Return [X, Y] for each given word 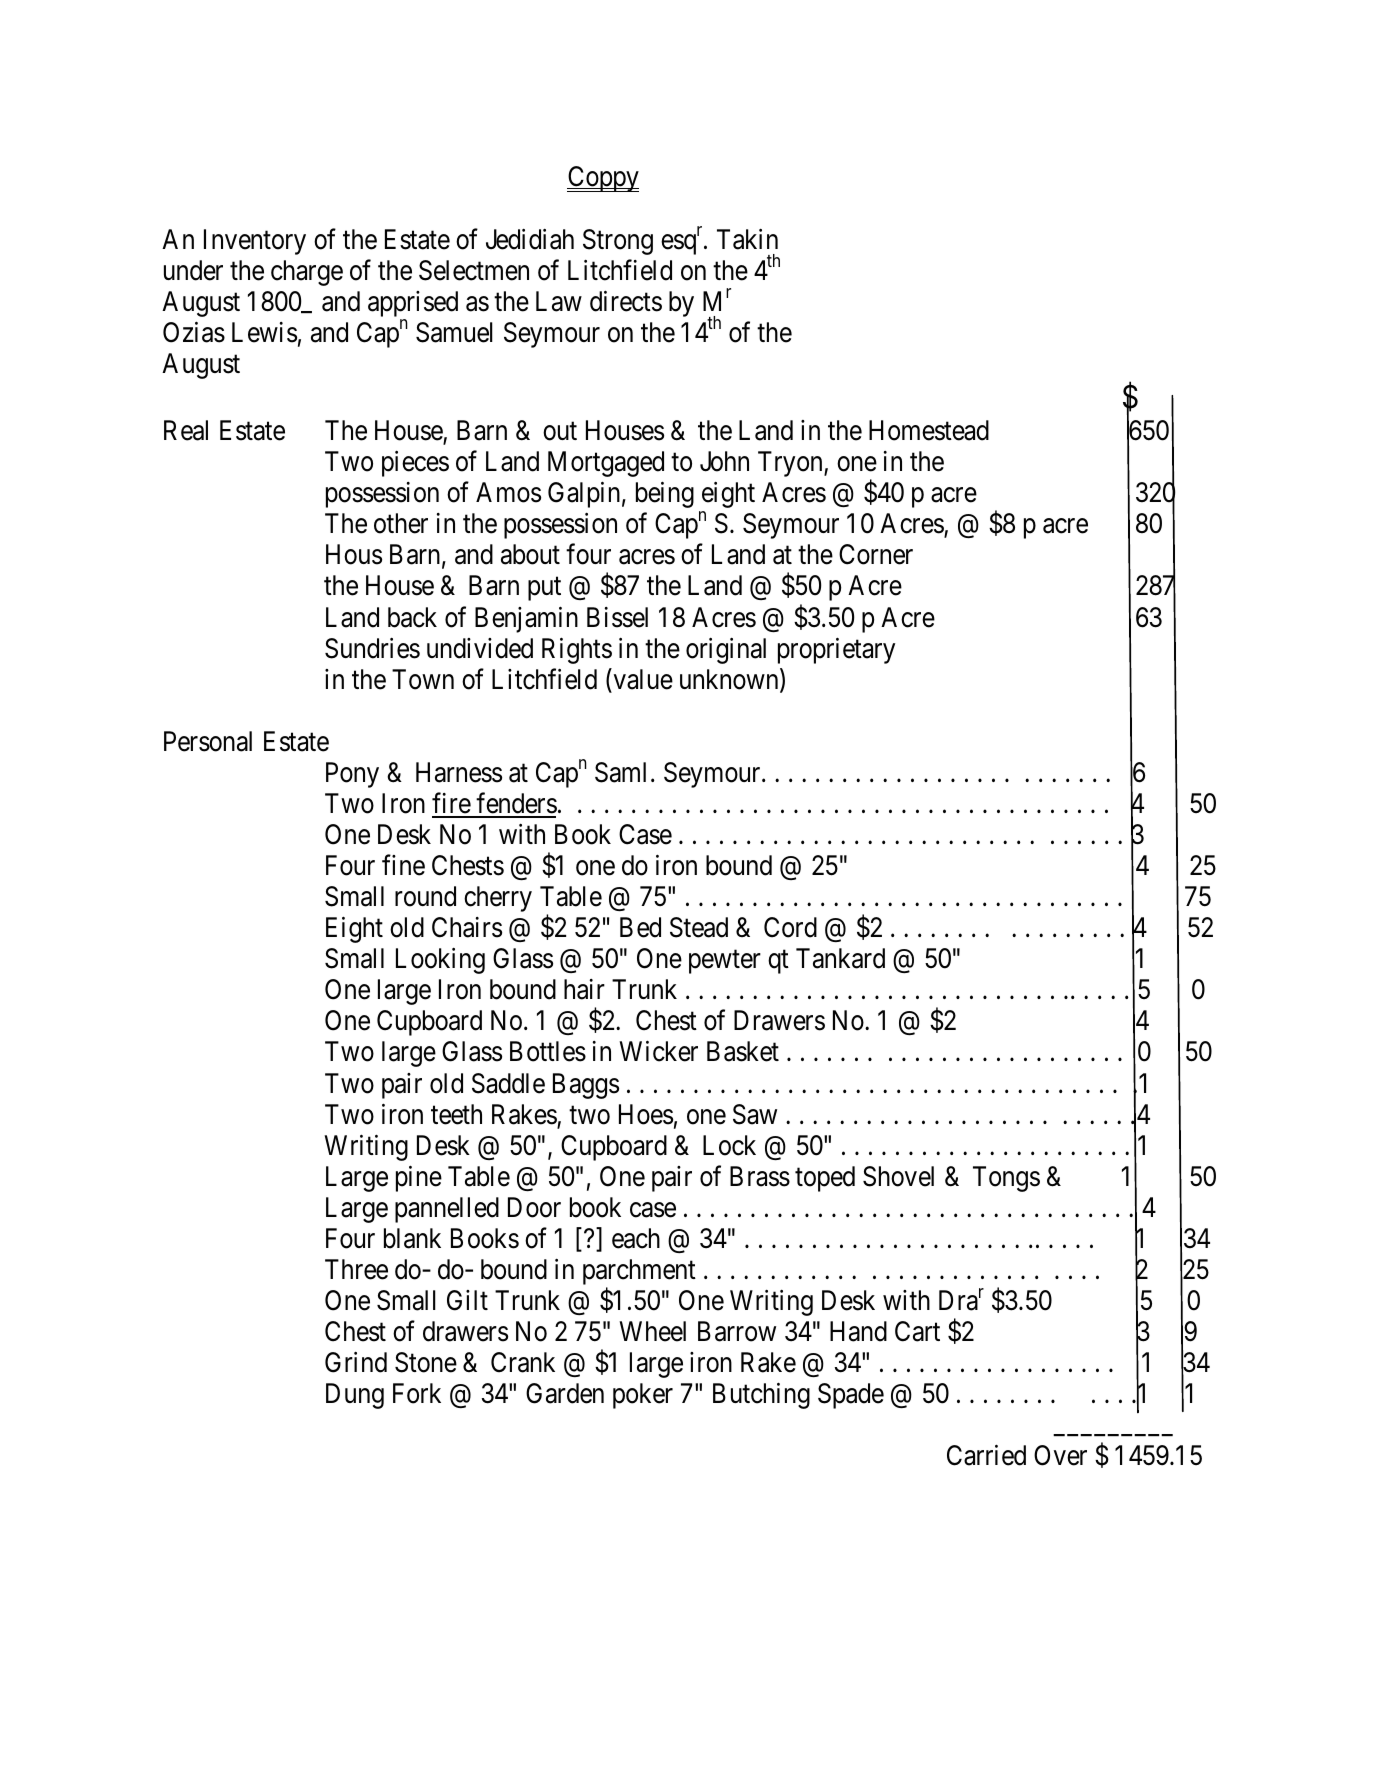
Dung [355, 1396]
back [412, 617]
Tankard [840, 958]
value [642, 679]
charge [307, 273]
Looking [440, 961]
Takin [747, 239]
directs [626, 301]
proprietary [836, 650]
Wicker [658, 1051]
